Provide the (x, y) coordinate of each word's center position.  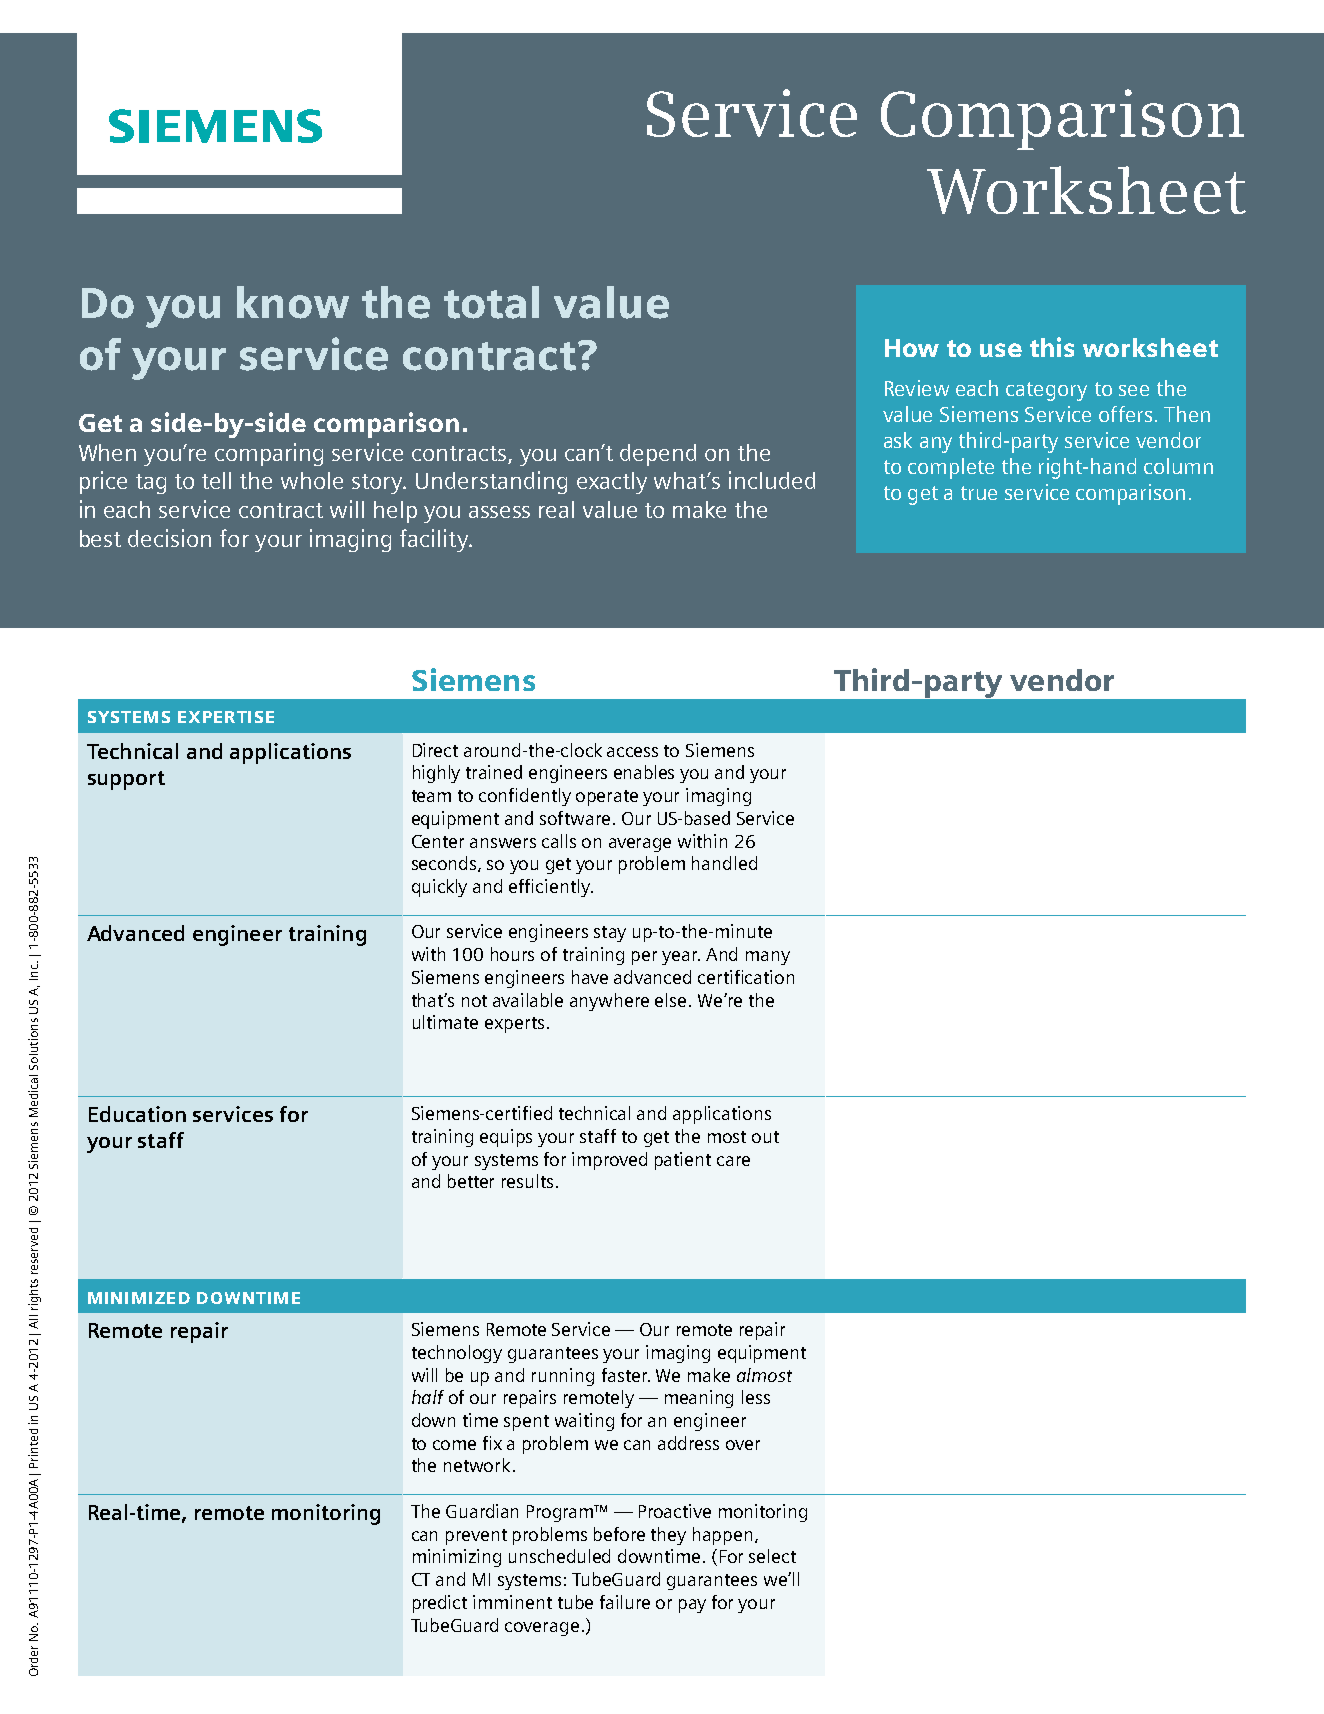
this (1052, 347)
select (772, 1556)
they (668, 1536)
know (293, 302)
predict (440, 1604)
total (491, 302)
